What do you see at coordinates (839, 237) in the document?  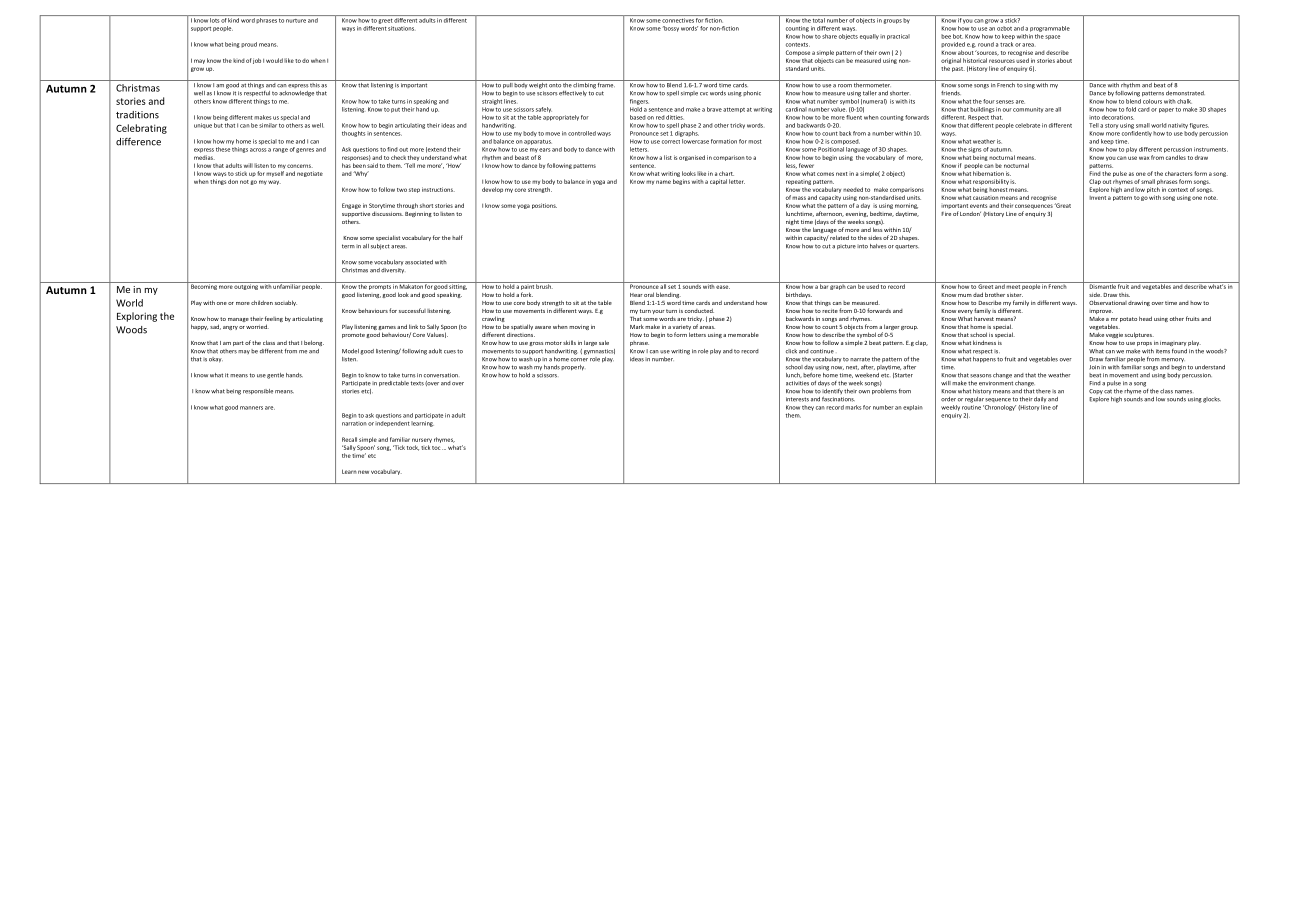 I see `related` at bounding box center [839, 237].
